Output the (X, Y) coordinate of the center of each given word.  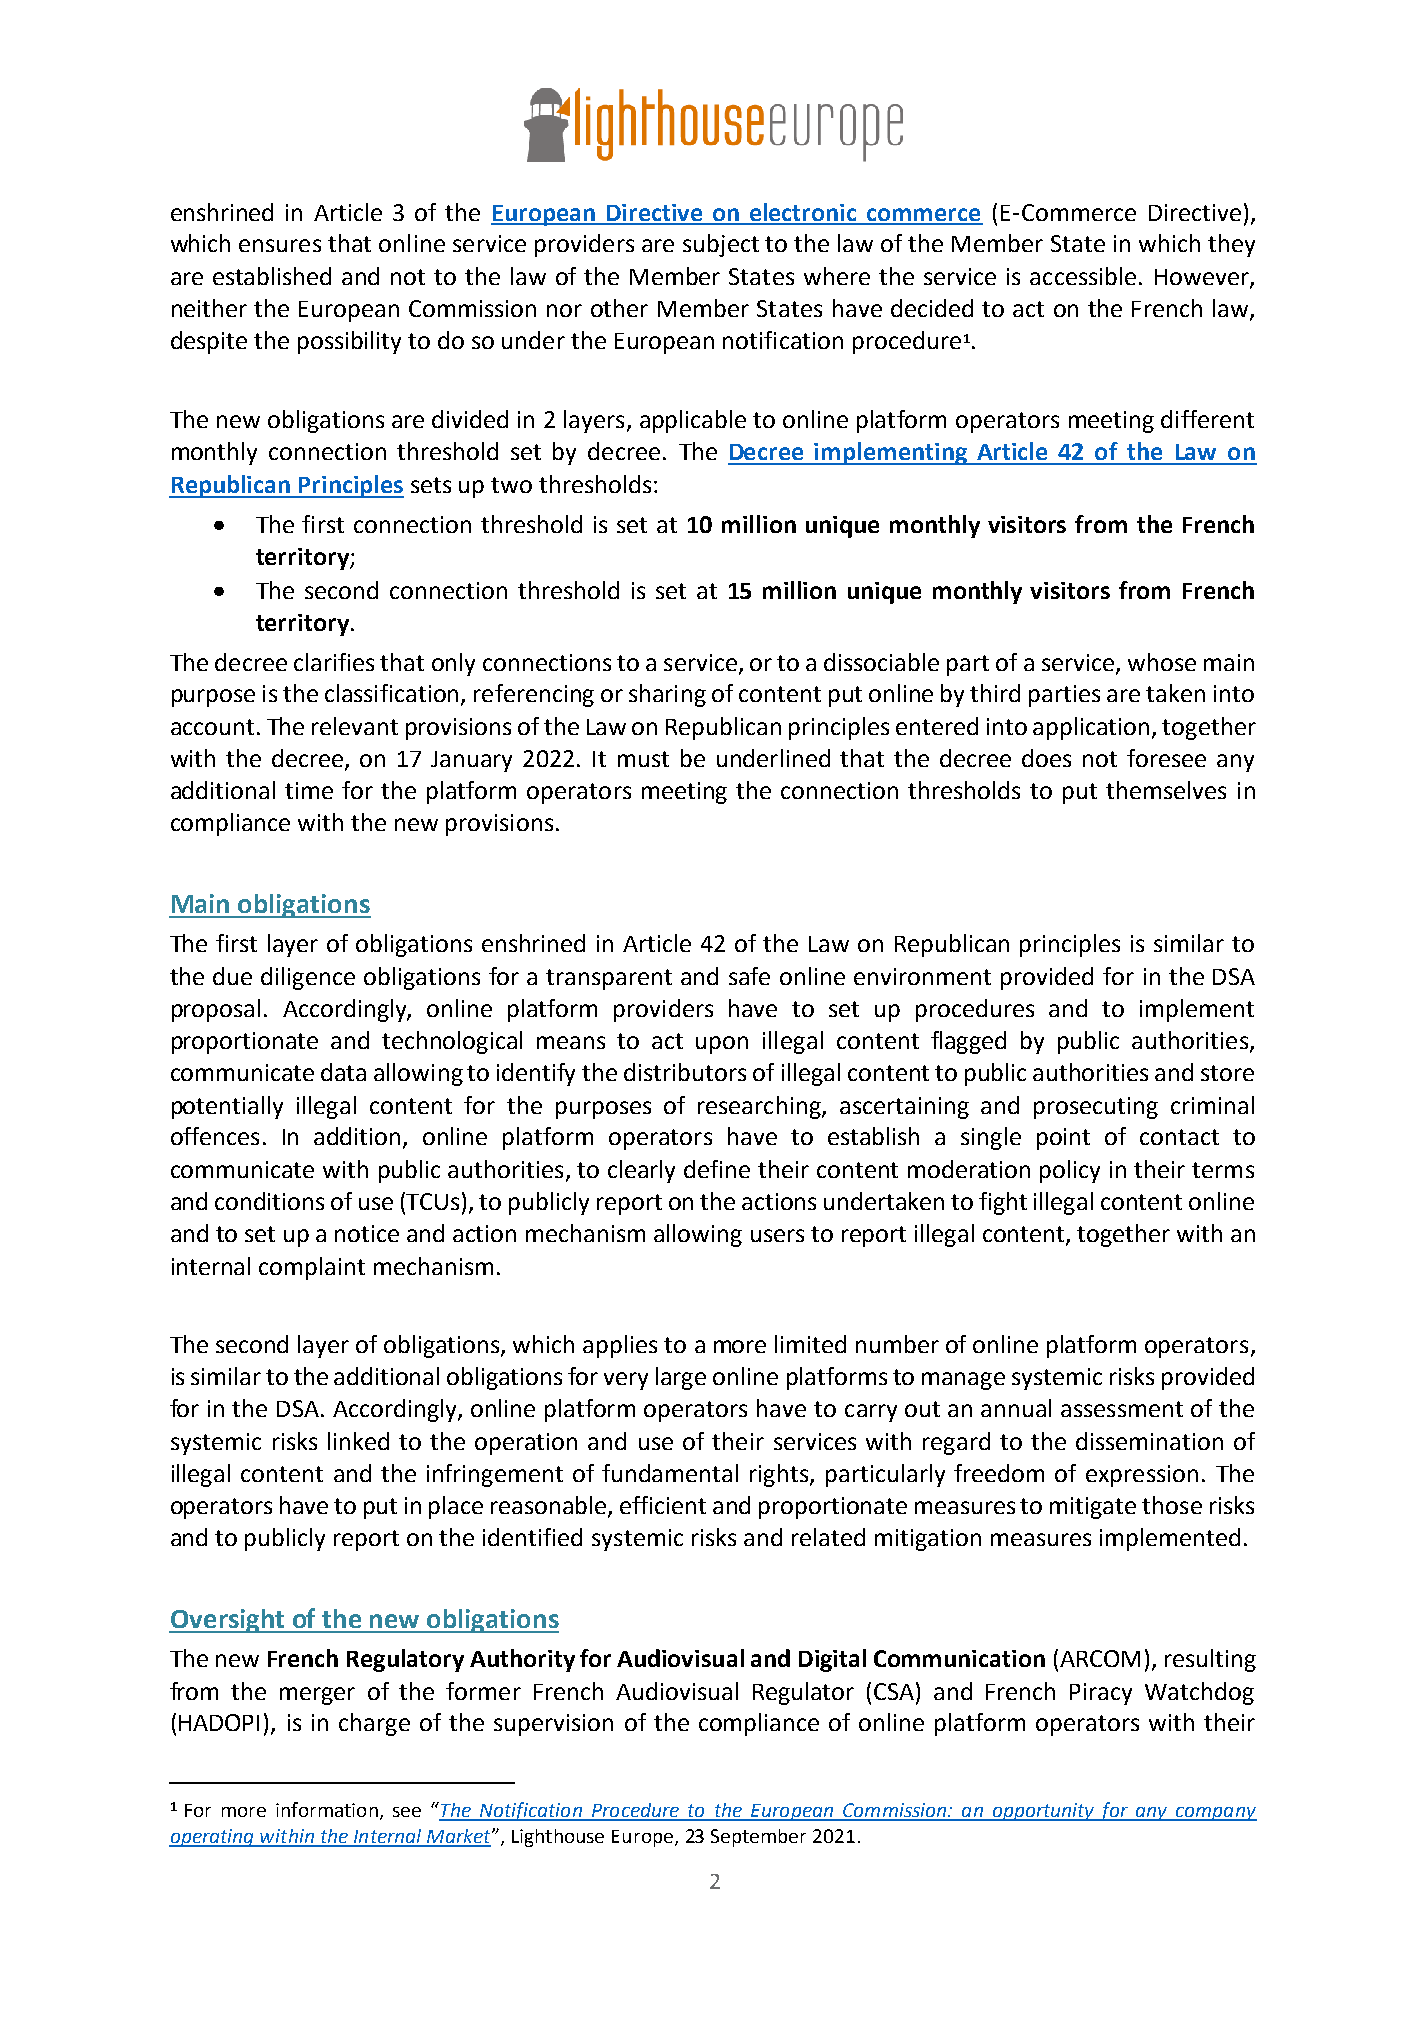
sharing (667, 695)
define (717, 1169)
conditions (269, 1201)
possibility (349, 342)
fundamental (670, 1473)
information (327, 1809)
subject (721, 245)
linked (358, 1441)
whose (1162, 662)
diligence (308, 978)
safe (749, 976)
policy (1070, 1171)
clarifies (334, 662)
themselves (1166, 790)
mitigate (1093, 1508)
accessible (1083, 276)
